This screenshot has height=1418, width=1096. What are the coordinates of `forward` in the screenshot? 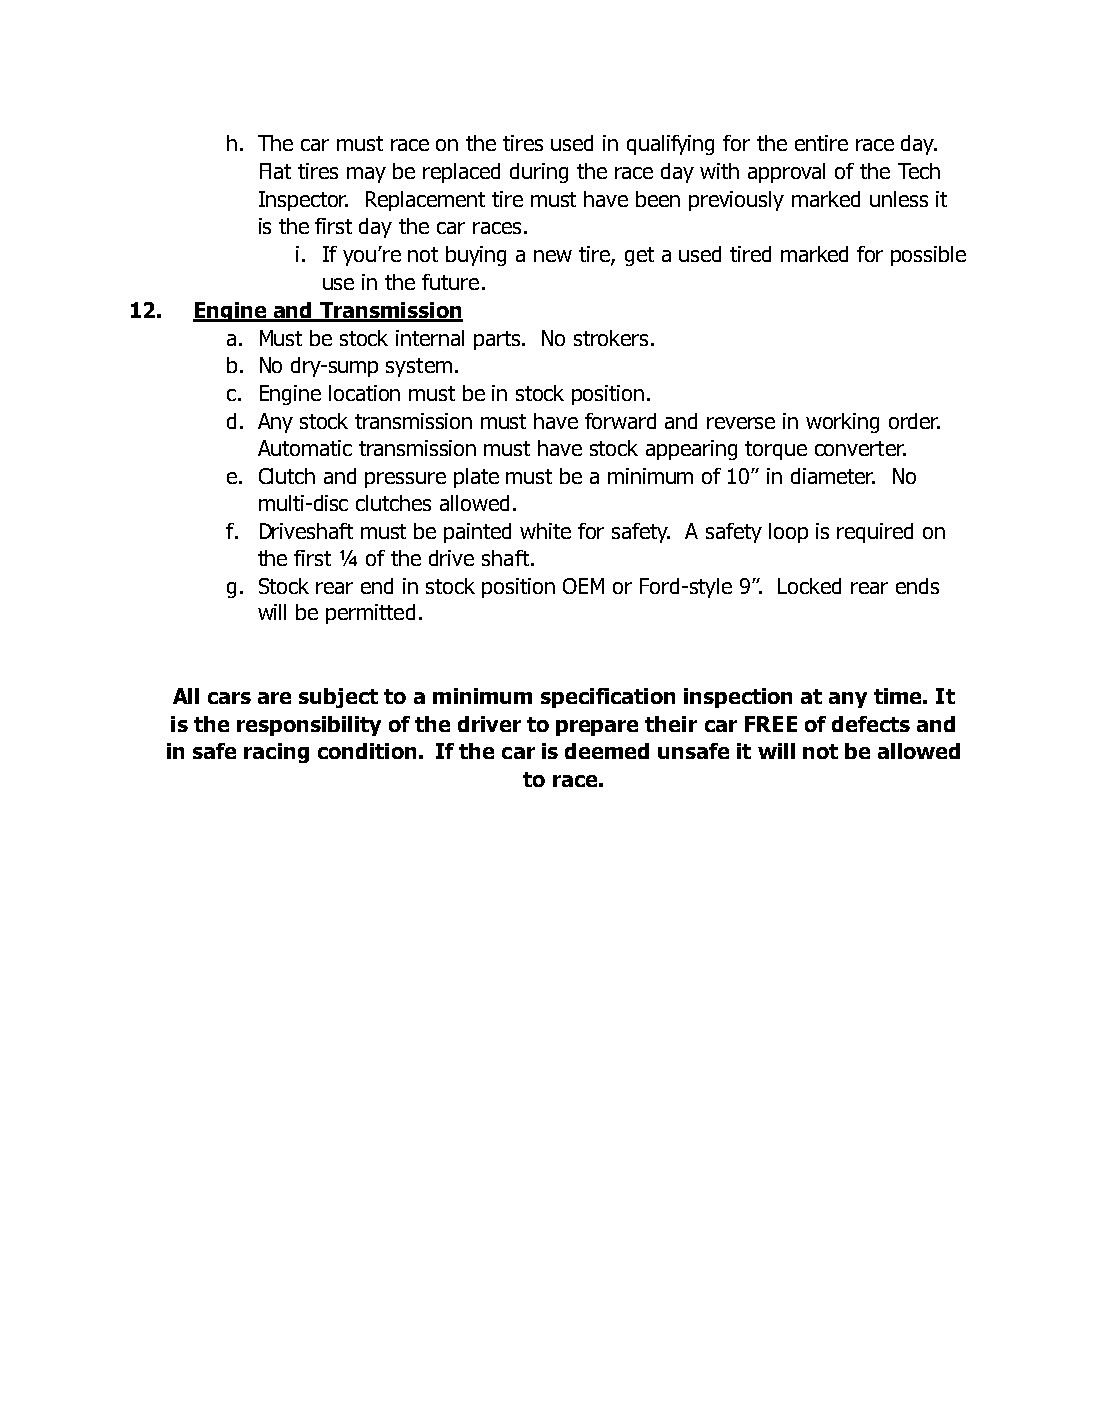 It's located at (620, 421).
